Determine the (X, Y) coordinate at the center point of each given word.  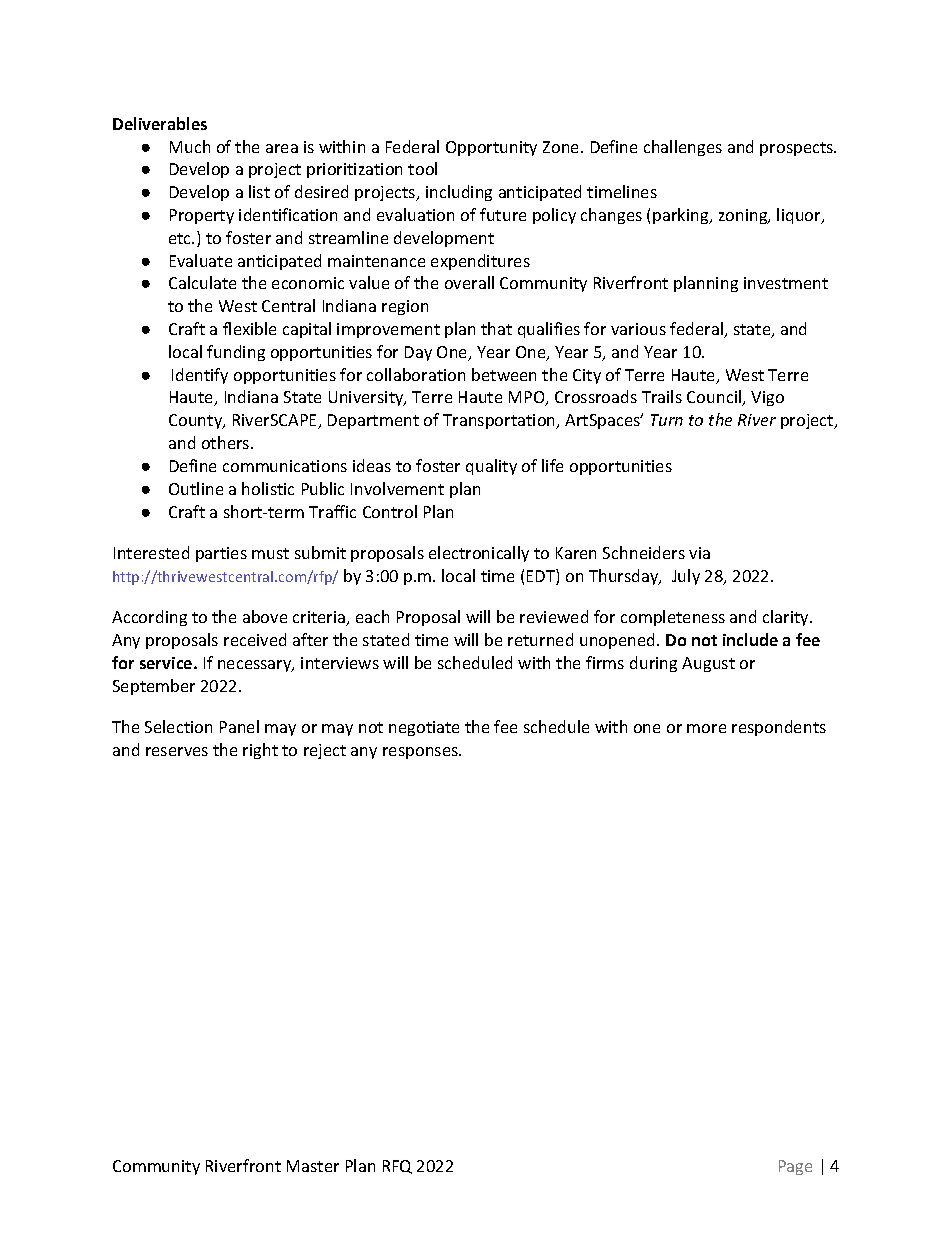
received (255, 639)
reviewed (554, 616)
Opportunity (491, 148)
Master (313, 1166)
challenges (683, 148)
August (708, 664)
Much (190, 146)
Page (795, 1167)
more (706, 728)
